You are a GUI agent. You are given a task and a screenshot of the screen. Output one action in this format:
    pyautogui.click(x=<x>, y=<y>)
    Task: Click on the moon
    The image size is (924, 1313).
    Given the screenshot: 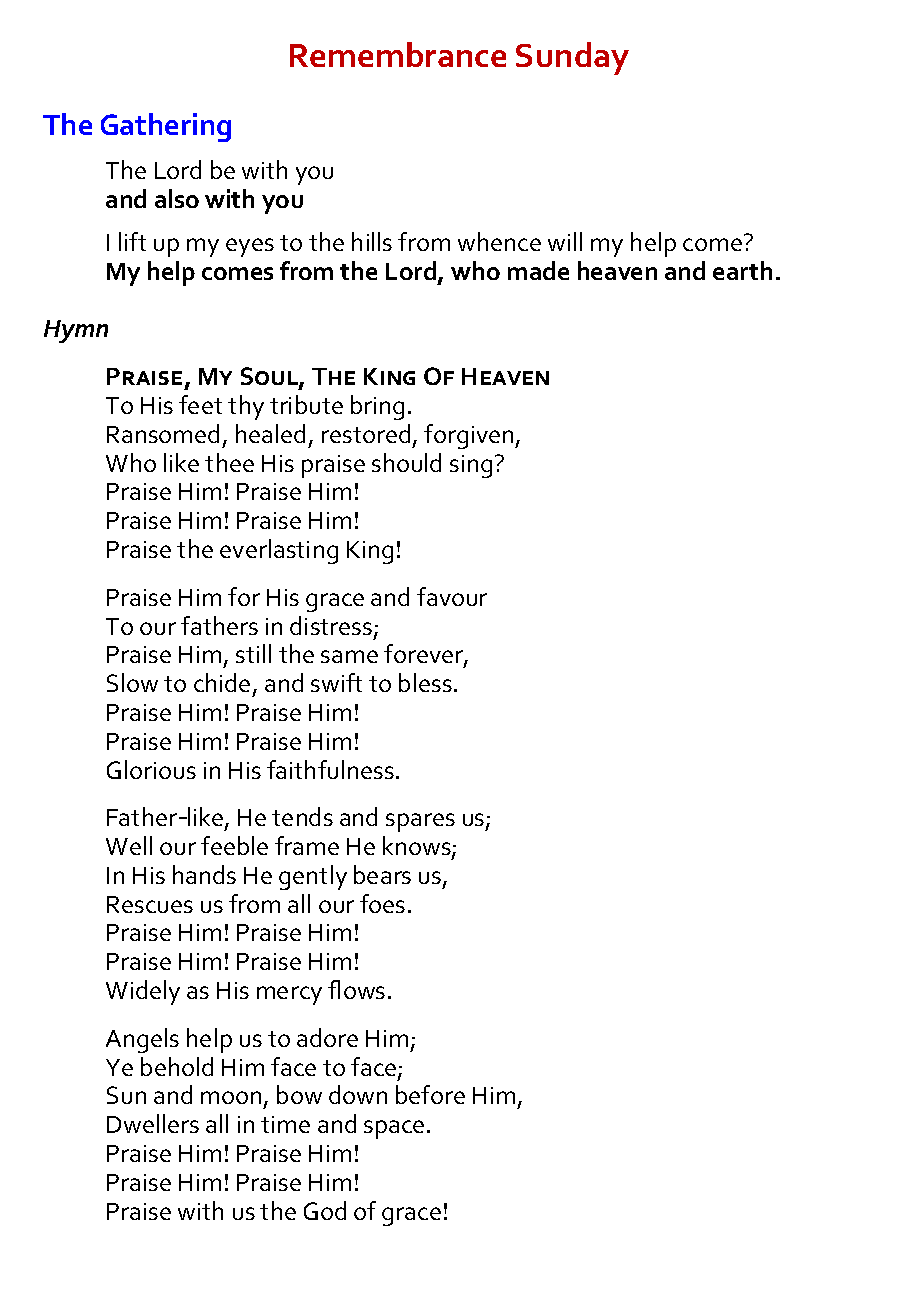 What is the action you would take?
    pyautogui.click(x=231, y=1097)
